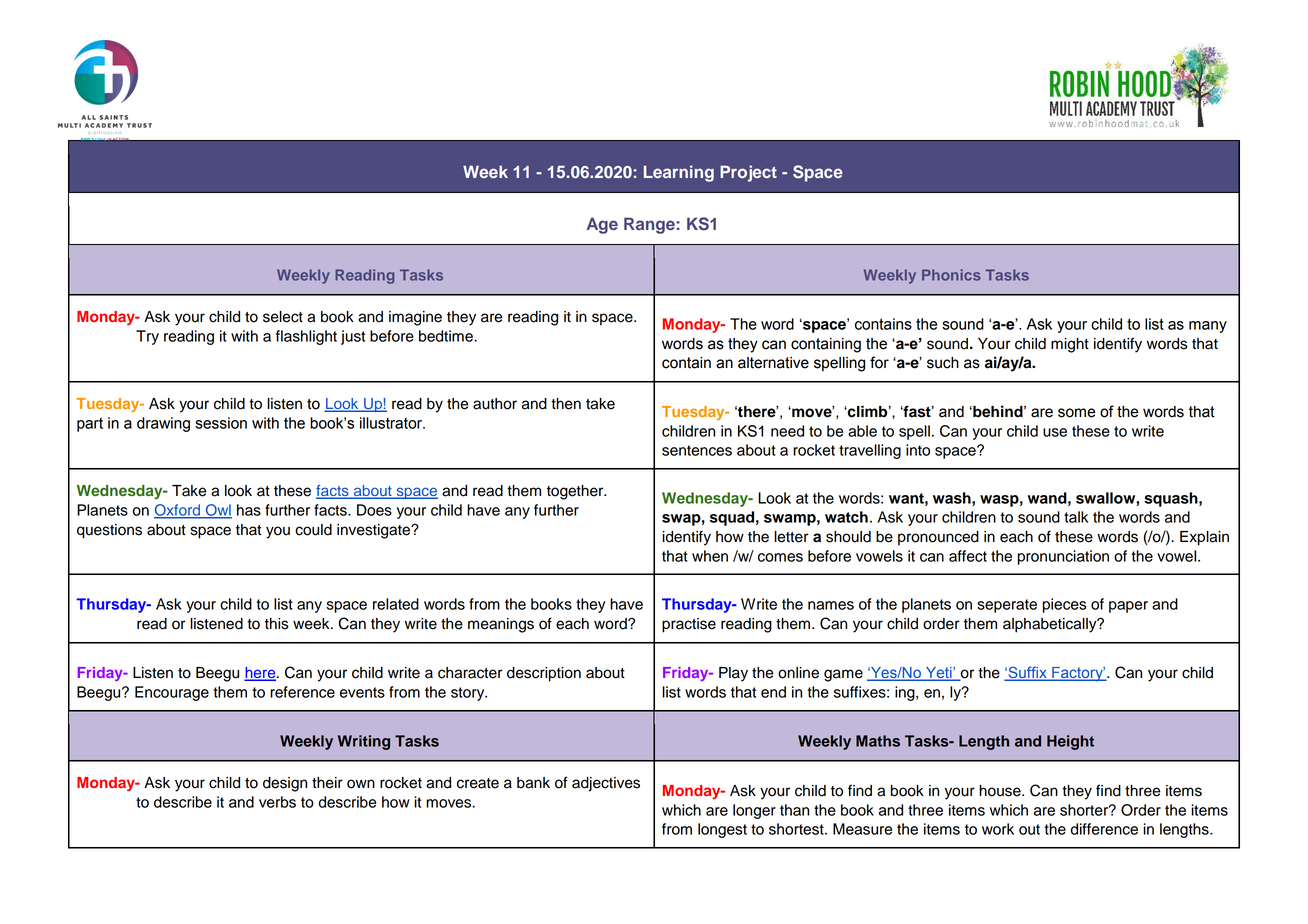 Image resolution: width=1308 pixels, height=924 pixels. Describe the element at coordinates (606, 784) in the image. I see `adjectives` at that location.
